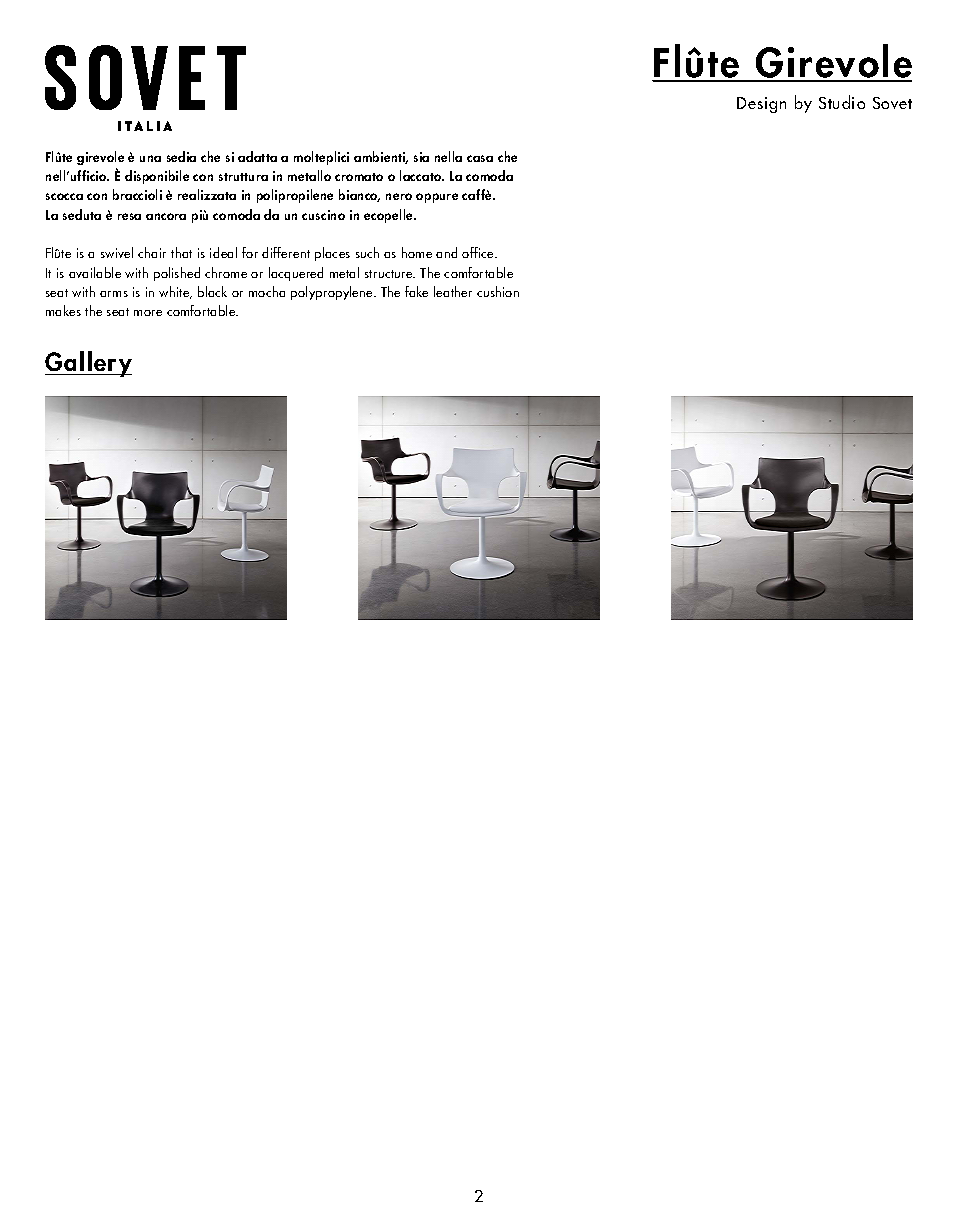 The width and height of the screenshot is (958, 1232). Describe the element at coordinates (453, 291) in the screenshot. I see `leather` at that location.
